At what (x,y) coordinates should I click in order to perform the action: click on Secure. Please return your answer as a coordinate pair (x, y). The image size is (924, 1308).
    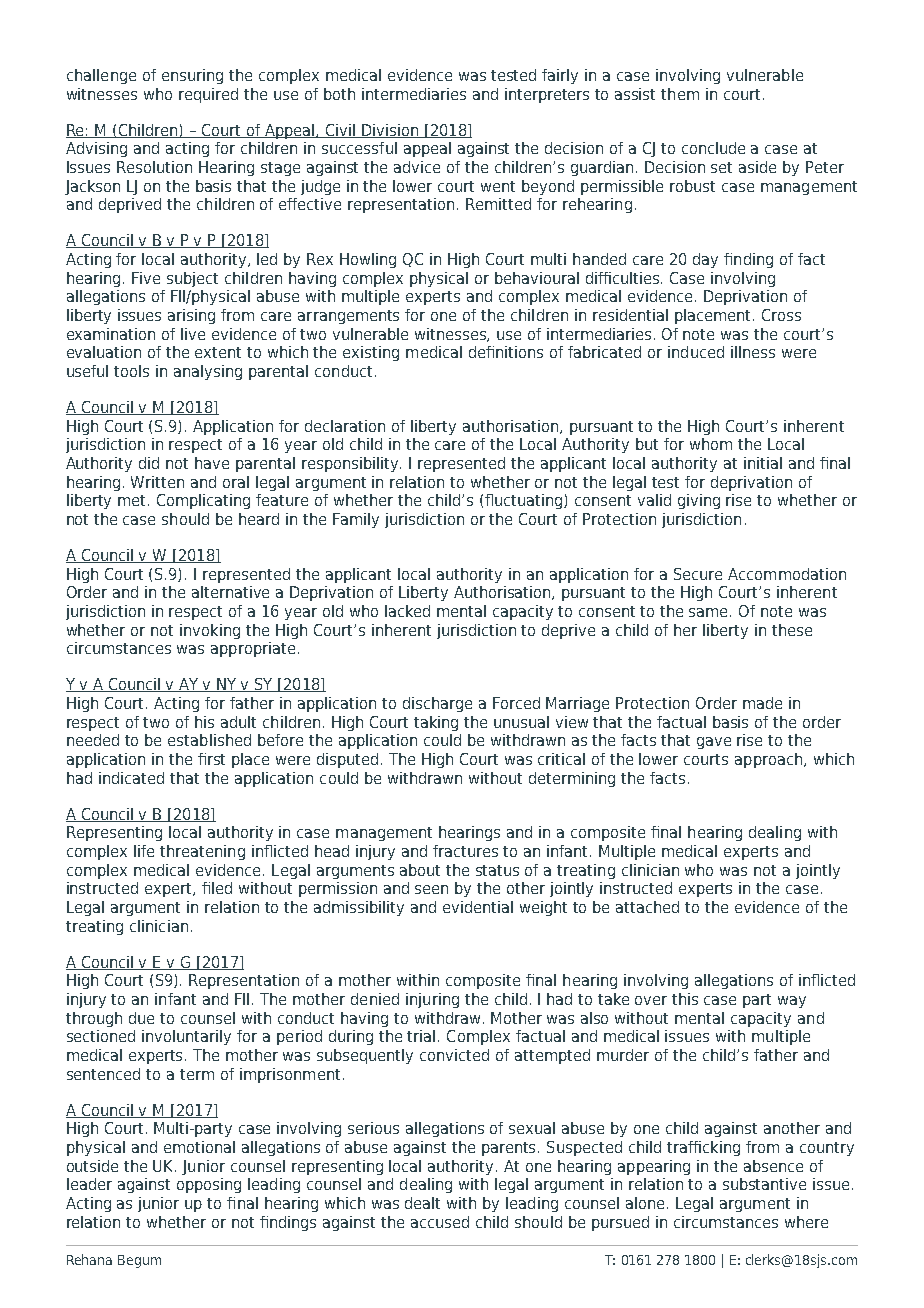
    Looking at the image, I should click on (698, 574).
